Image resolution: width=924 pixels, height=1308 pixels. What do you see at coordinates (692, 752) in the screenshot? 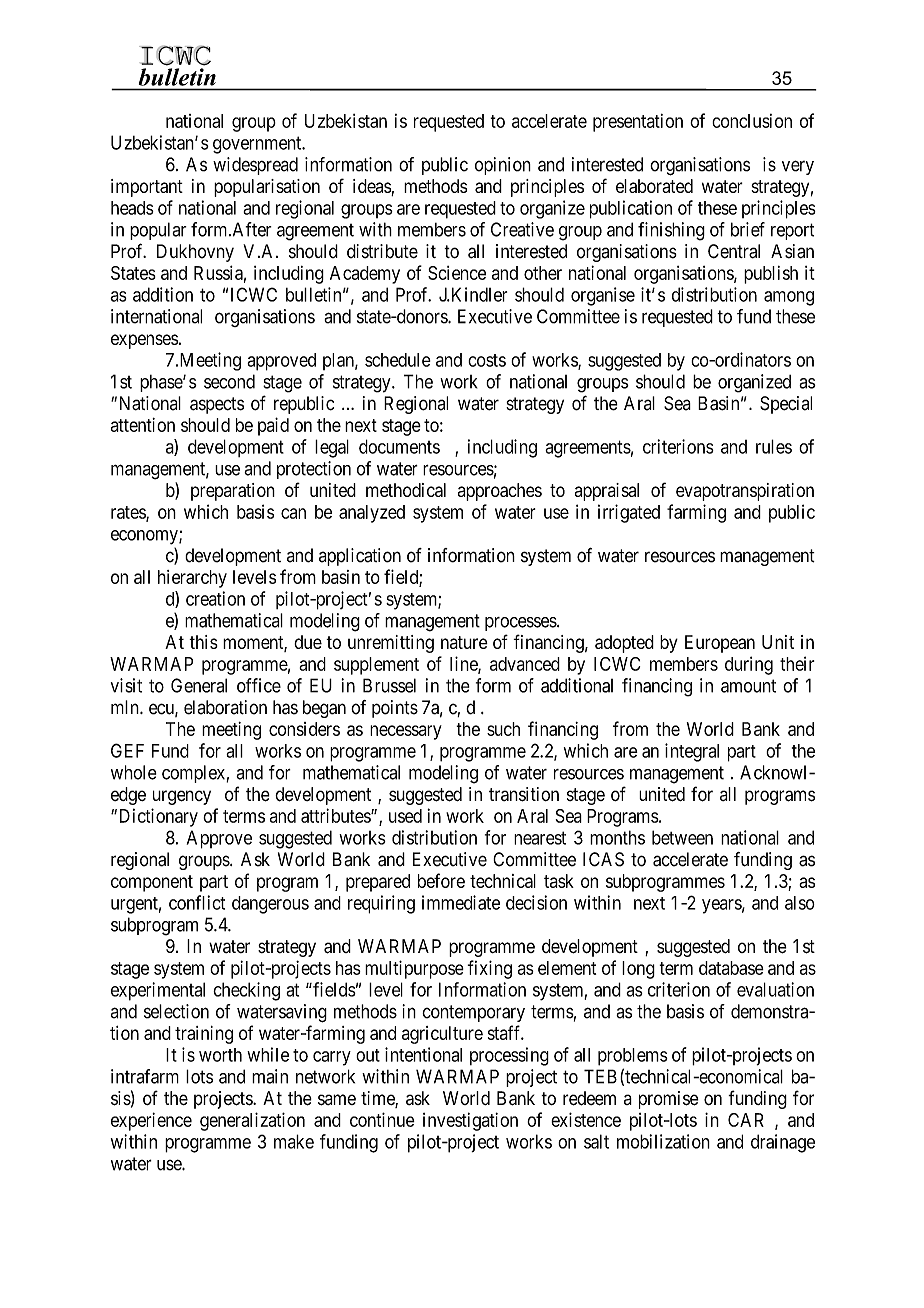
I see `integral` at bounding box center [692, 752].
